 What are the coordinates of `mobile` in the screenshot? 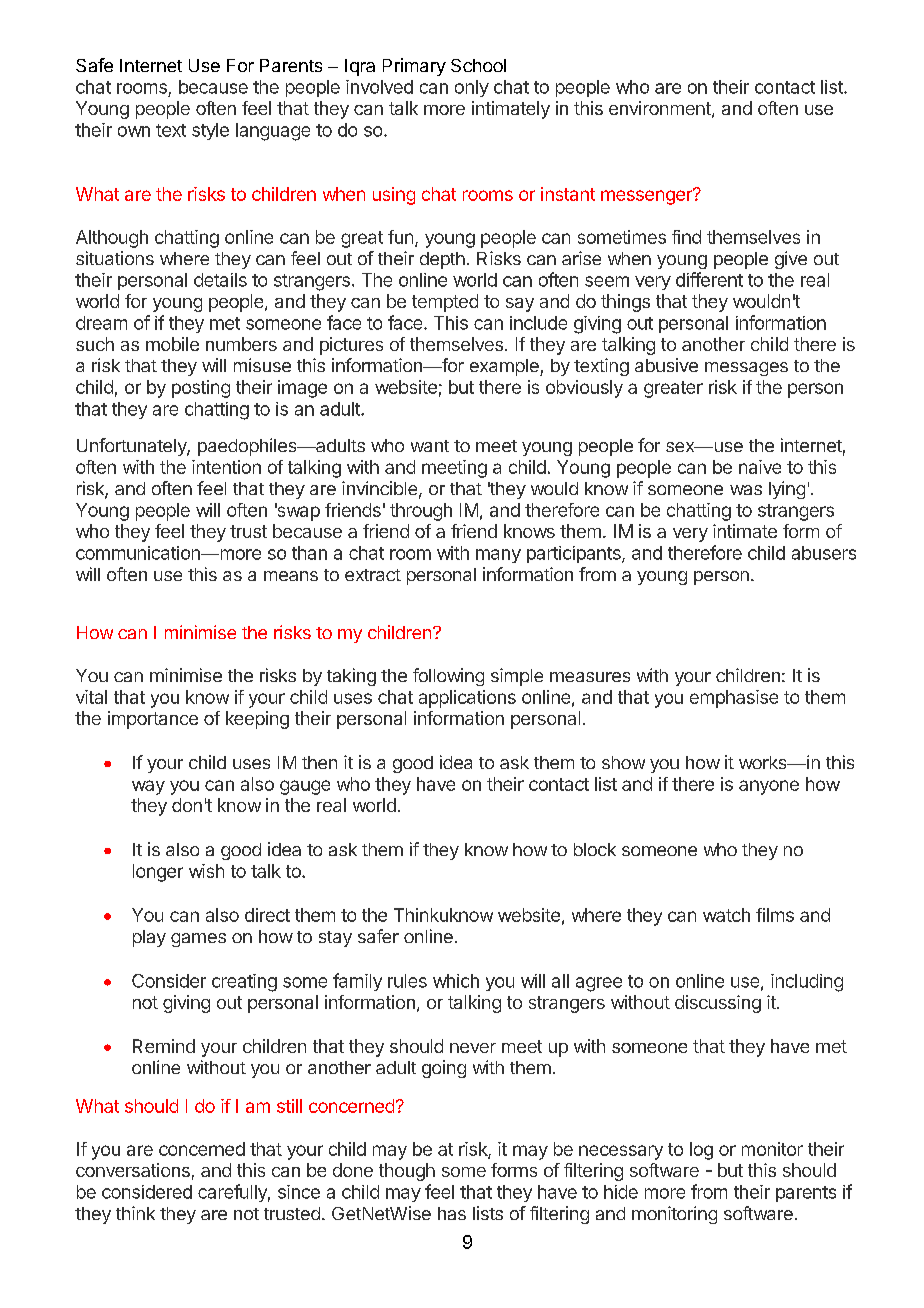 It's located at (172, 344).
